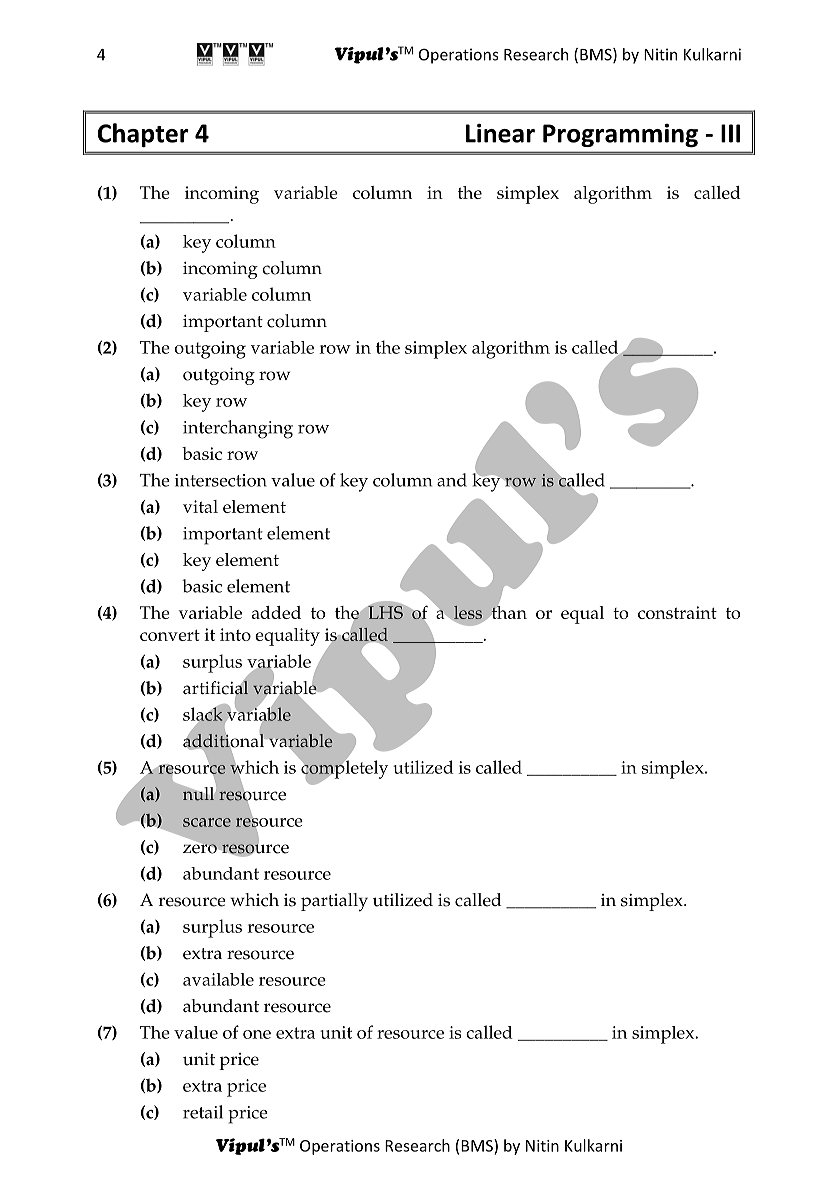 Image resolution: width=838 pixels, height=1185 pixels. What do you see at coordinates (143, 135) in the screenshot?
I see `Chapter` at bounding box center [143, 135].
